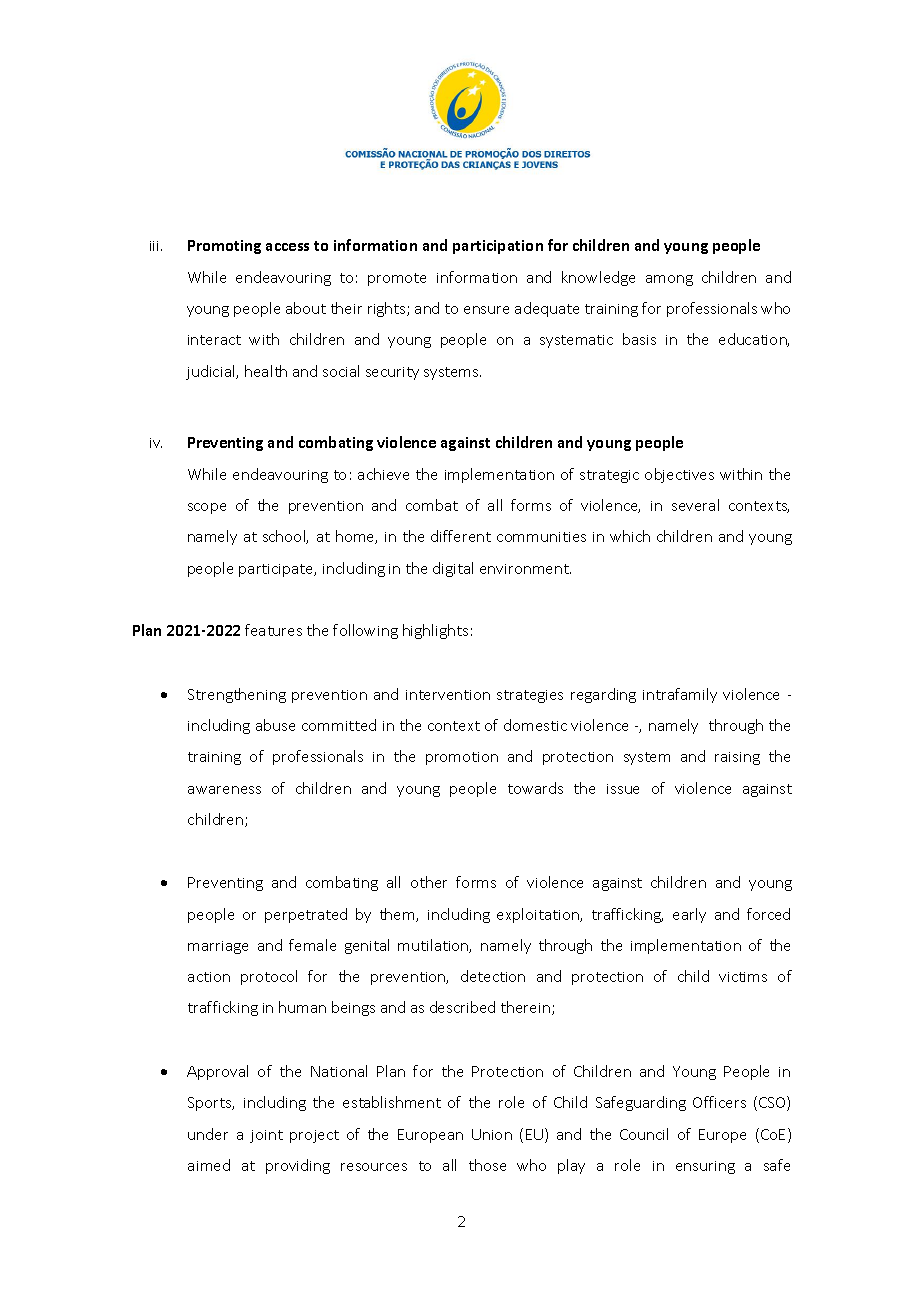 The width and height of the screenshot is (924, 1308). Describe the element at coordinates (630, 536) in the screenshot. I see `which` at that location.
